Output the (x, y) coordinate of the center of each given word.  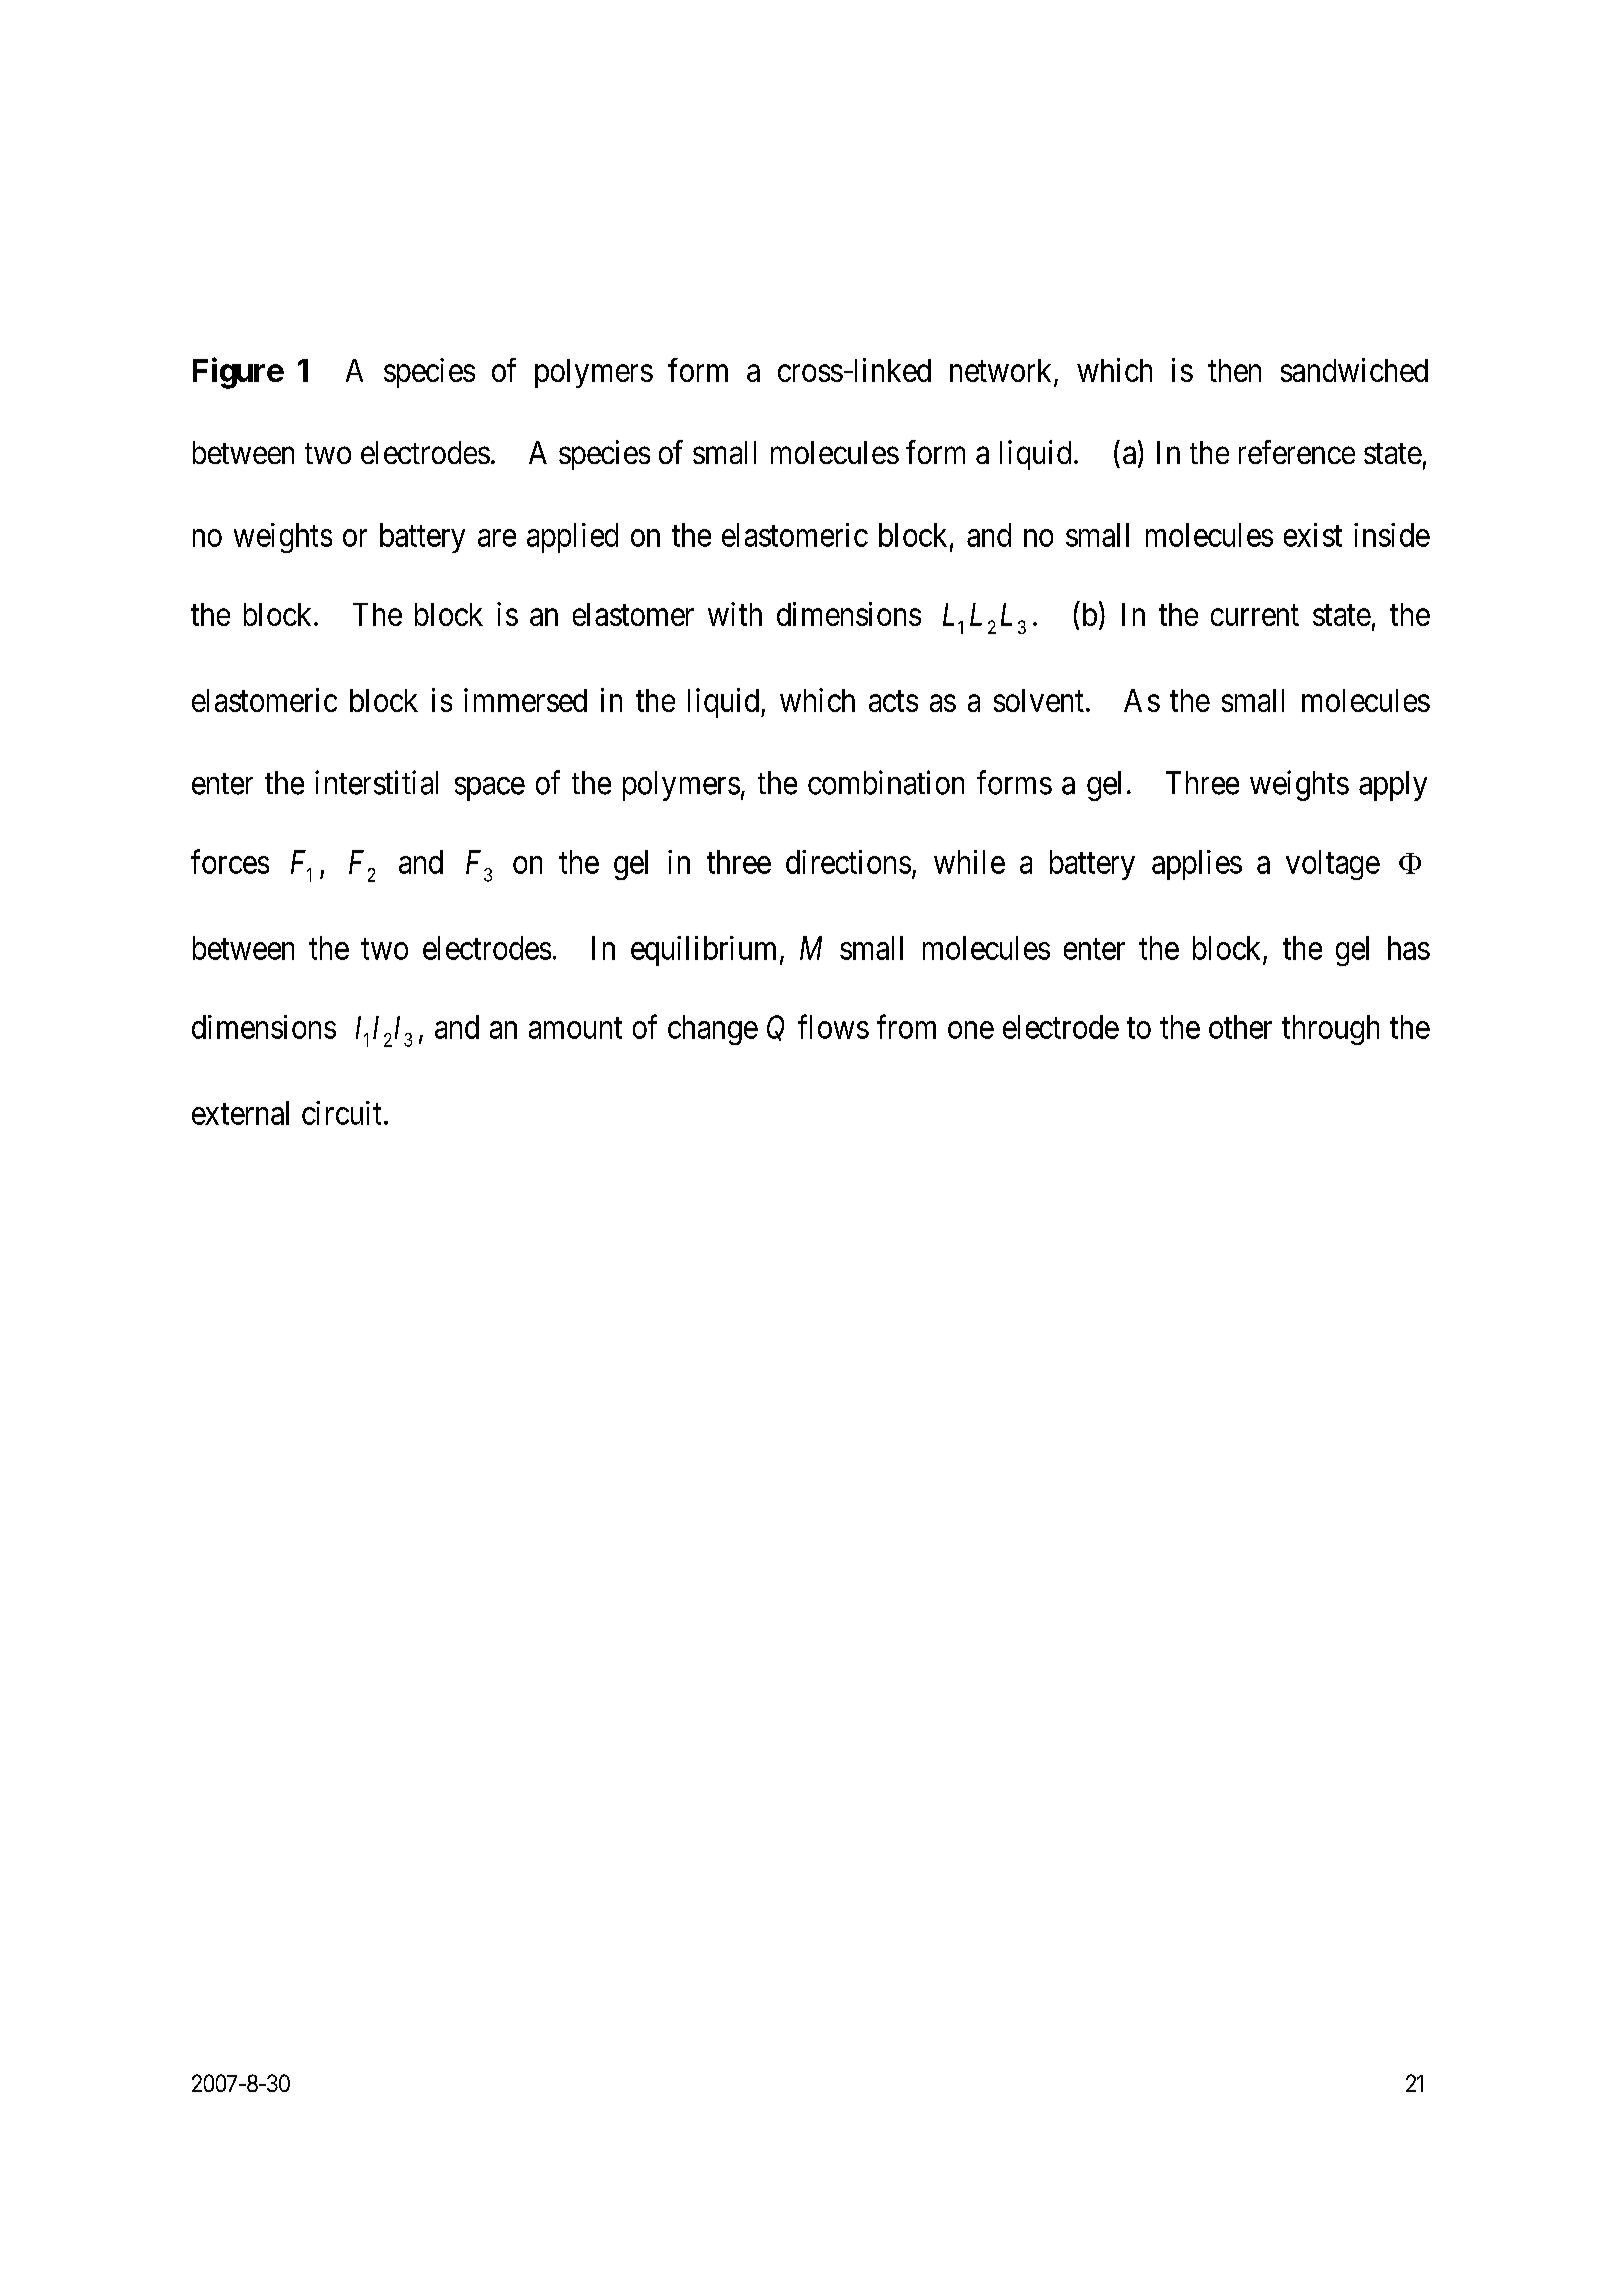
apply (1393, 786)
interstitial (376, 782)
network (1002, 372)
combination (886, 782)
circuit (341, 1113)
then (1234, 370)
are (497, 538)
